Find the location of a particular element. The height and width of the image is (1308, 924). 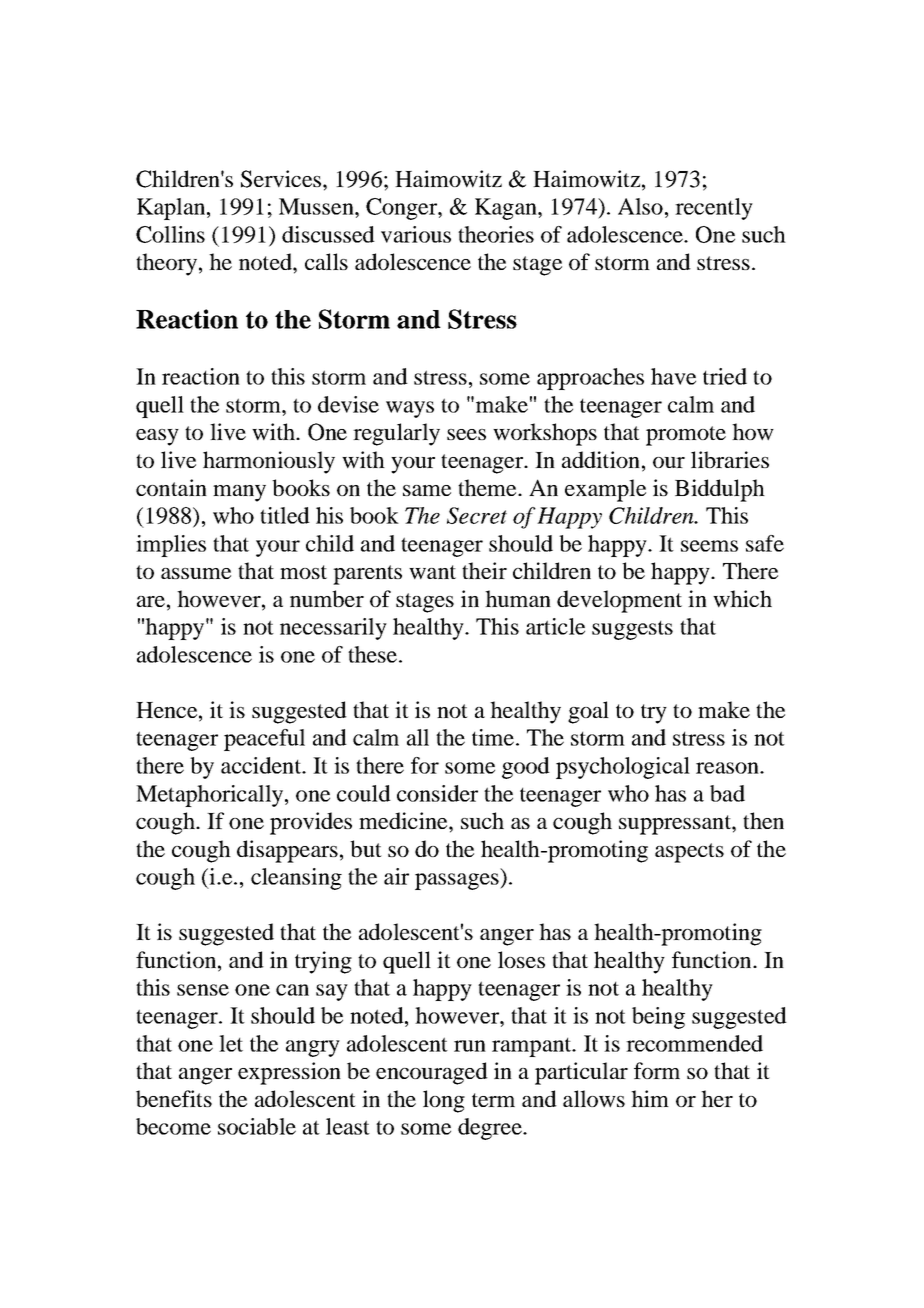

him is located at coordinates (650, 1098).
